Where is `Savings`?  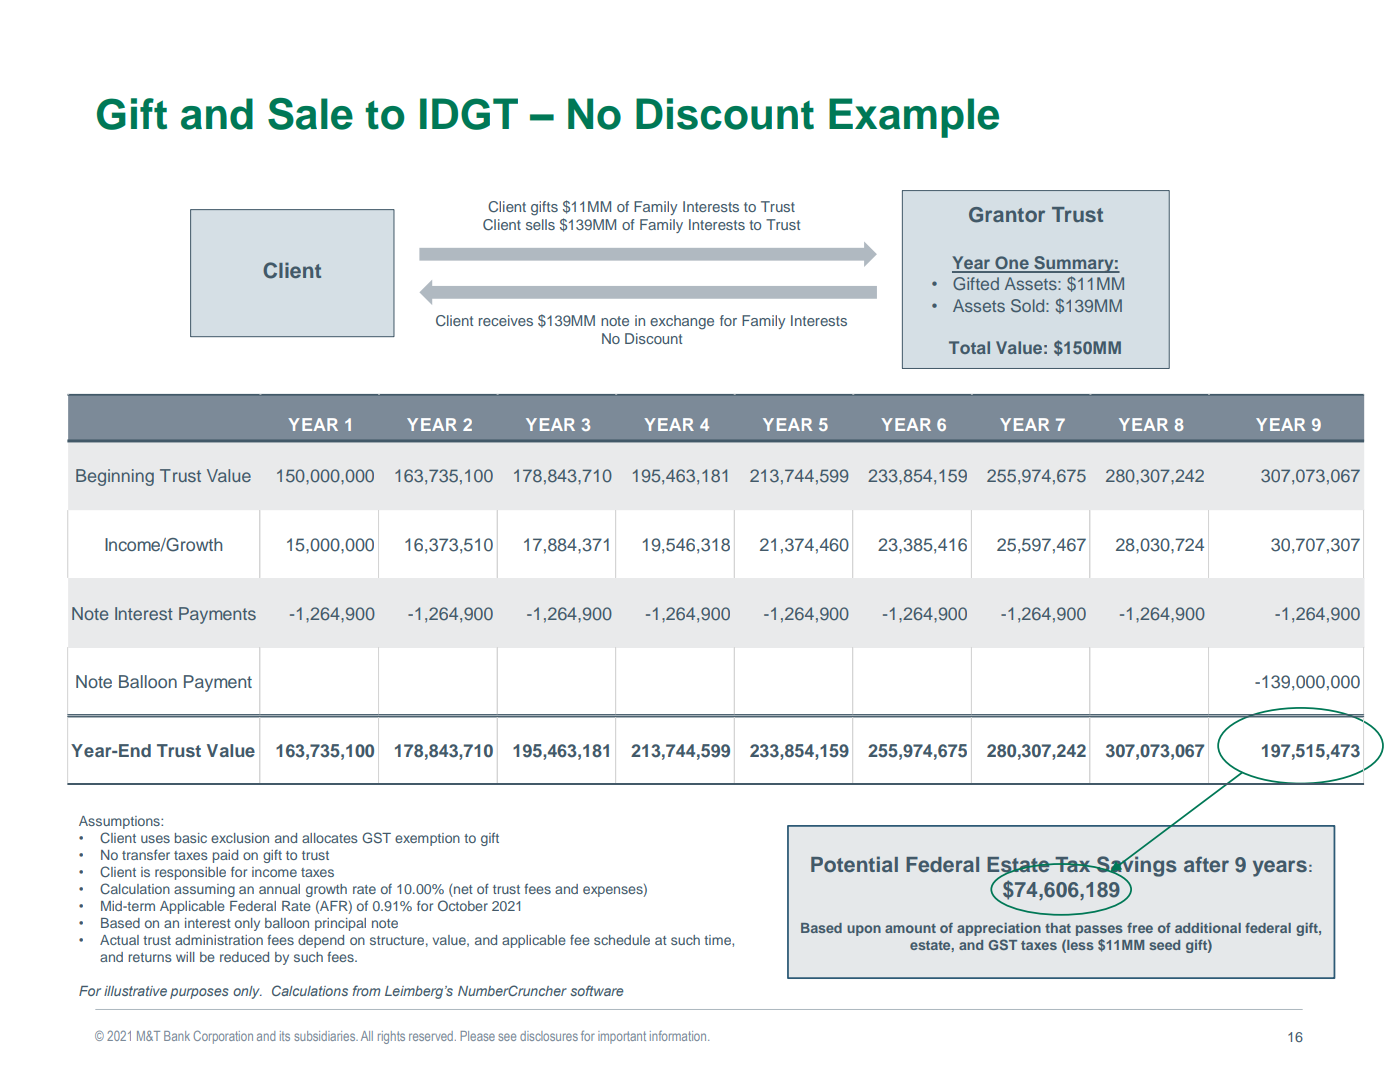
Savings is located at coordinates (1136, 866).
